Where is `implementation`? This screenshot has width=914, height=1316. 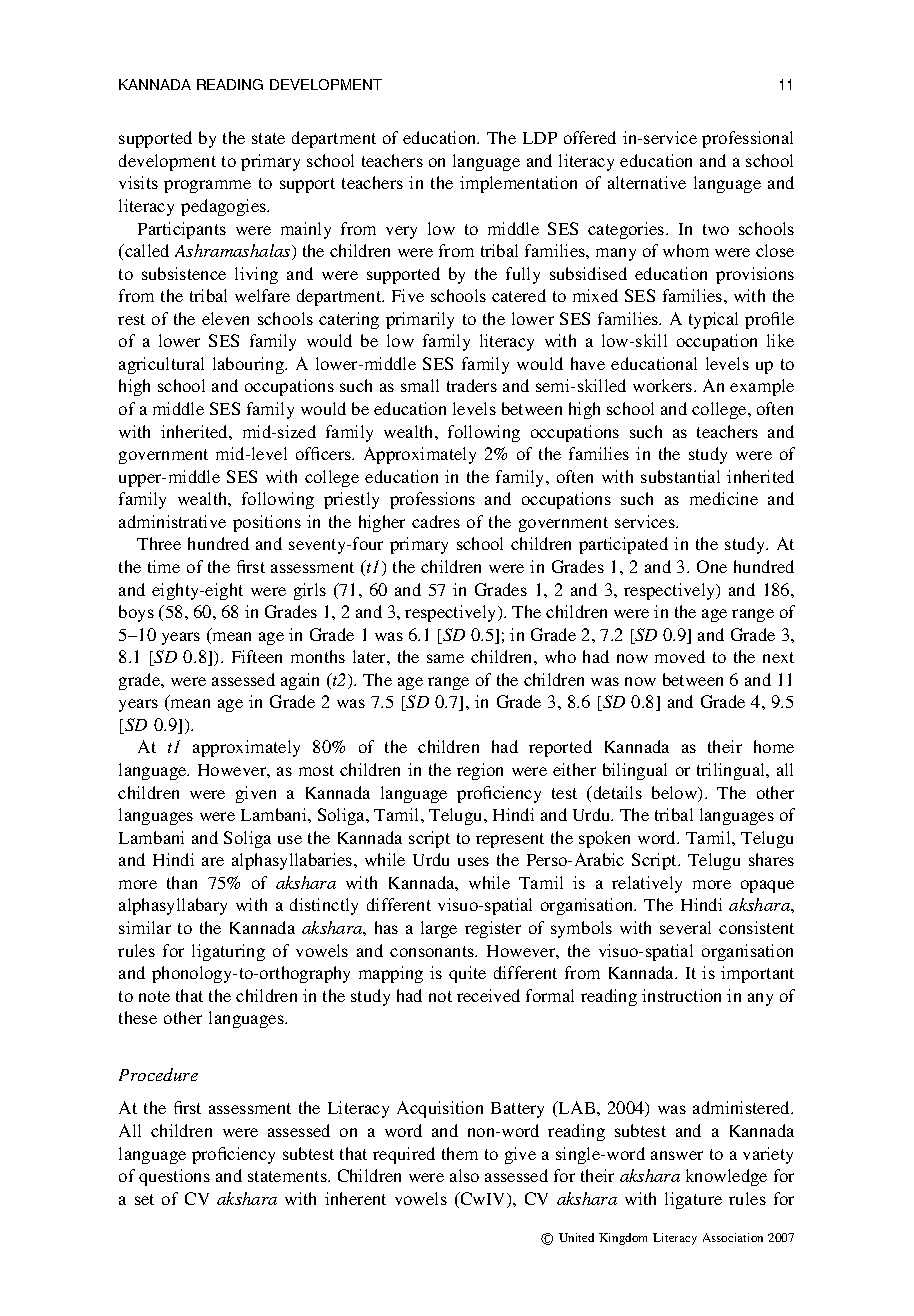
implementation is located at coordinates (518, 184).
